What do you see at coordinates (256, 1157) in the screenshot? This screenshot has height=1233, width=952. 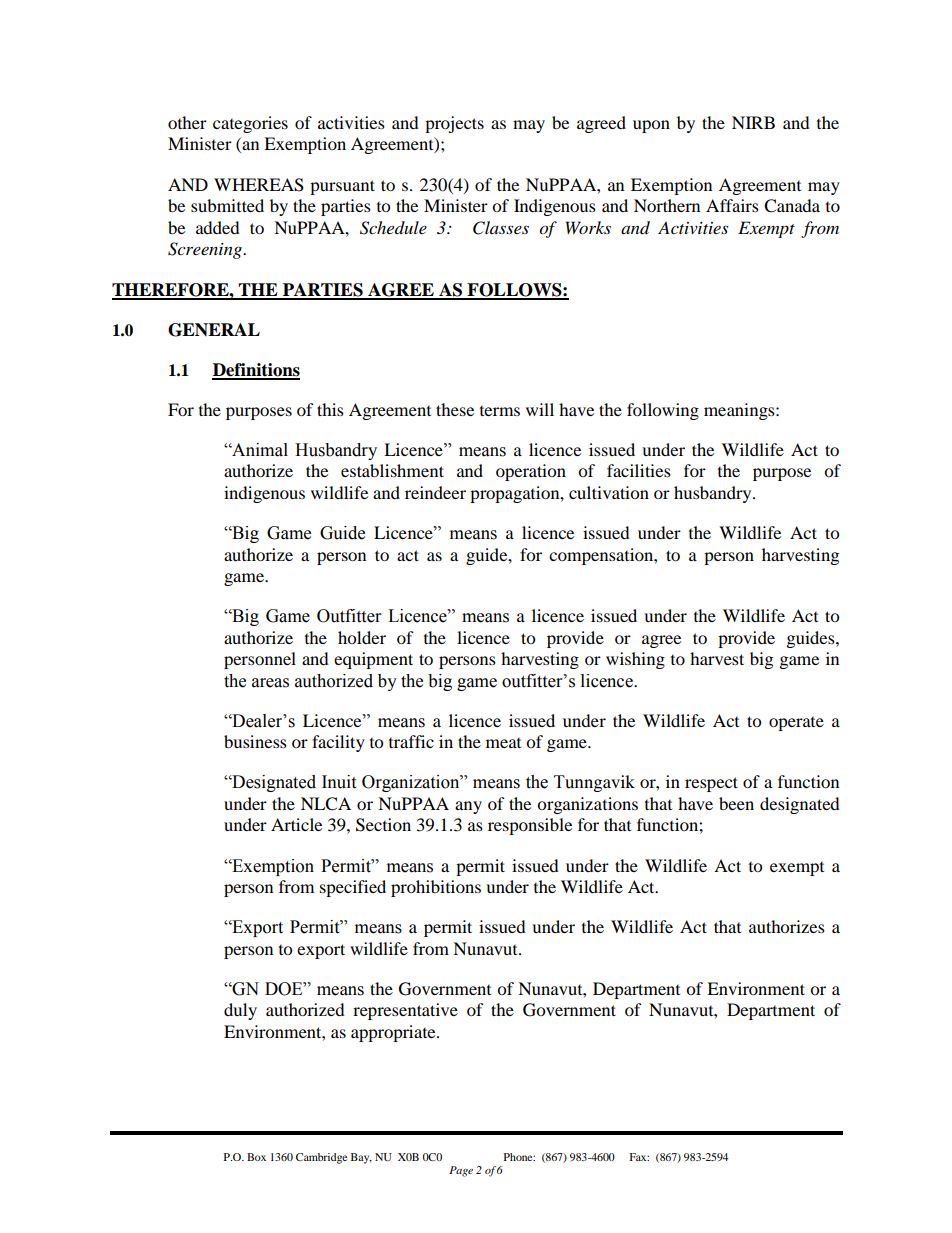 I see `Box` at bounding box center [256, 1157].
